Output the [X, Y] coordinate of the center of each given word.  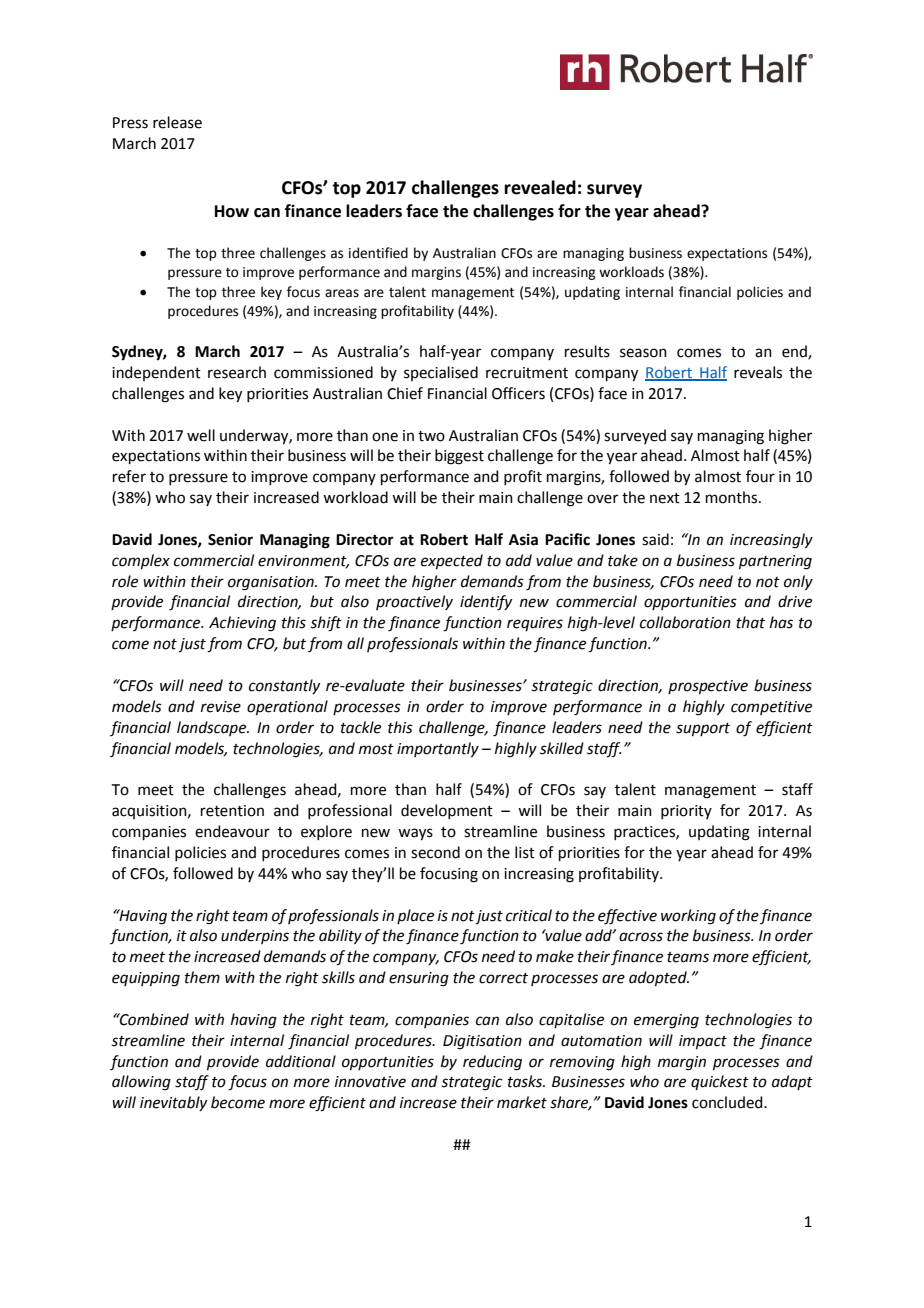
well [201, 435]
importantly [438, 750]
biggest [459, 457]
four [760, 476]
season [643, 353]
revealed [540, 187]
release [177, 122]
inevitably [173, 1103]
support [703, 729]
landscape [213, 728]
